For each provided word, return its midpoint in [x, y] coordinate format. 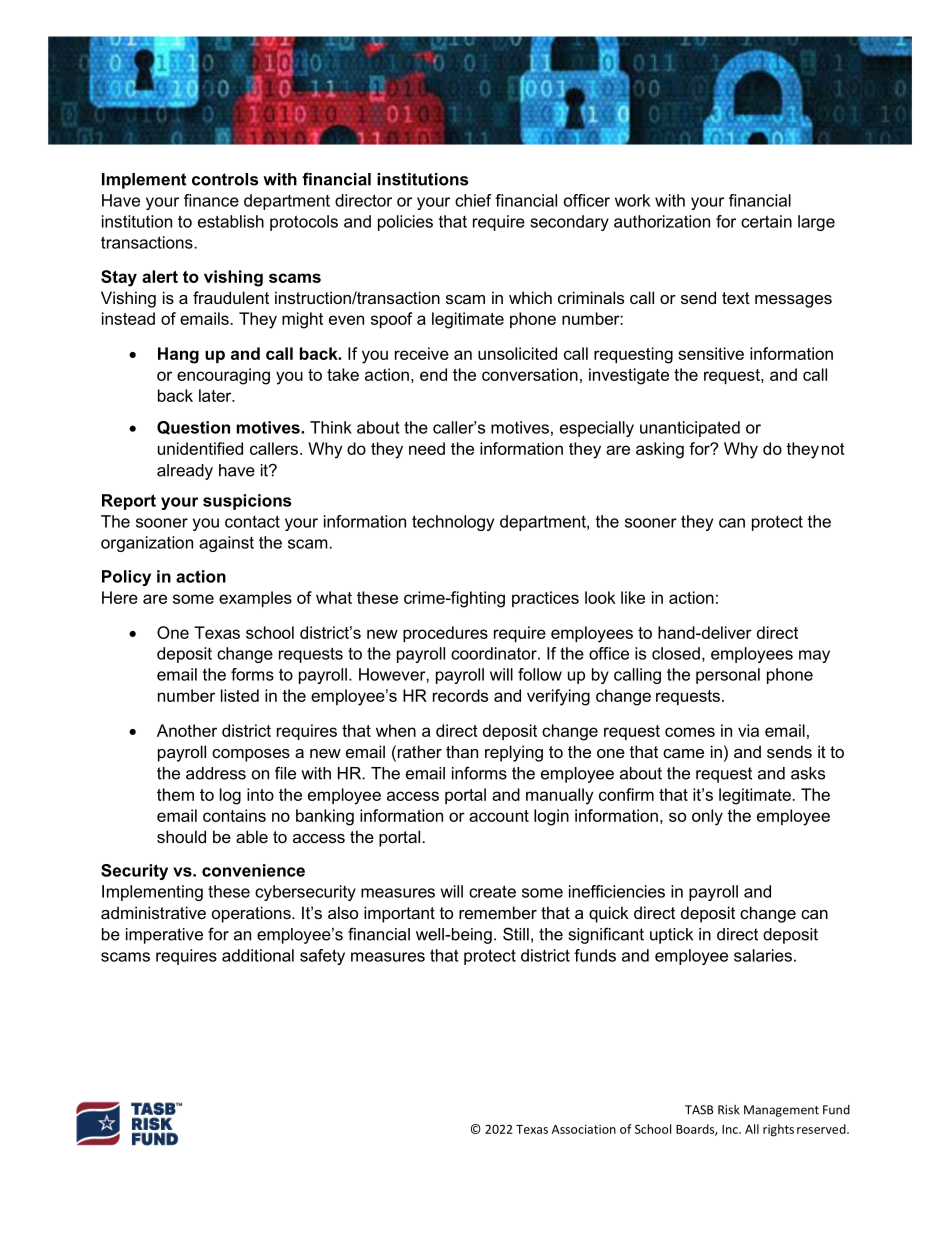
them [175, 794]
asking [660, 450]
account [499, 816]
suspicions [247, 502]
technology [453, 523]
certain [766, 221]
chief [473, 200]
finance [211, 200]
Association [584, 1129]
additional [258, 955]
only [707, 817]
